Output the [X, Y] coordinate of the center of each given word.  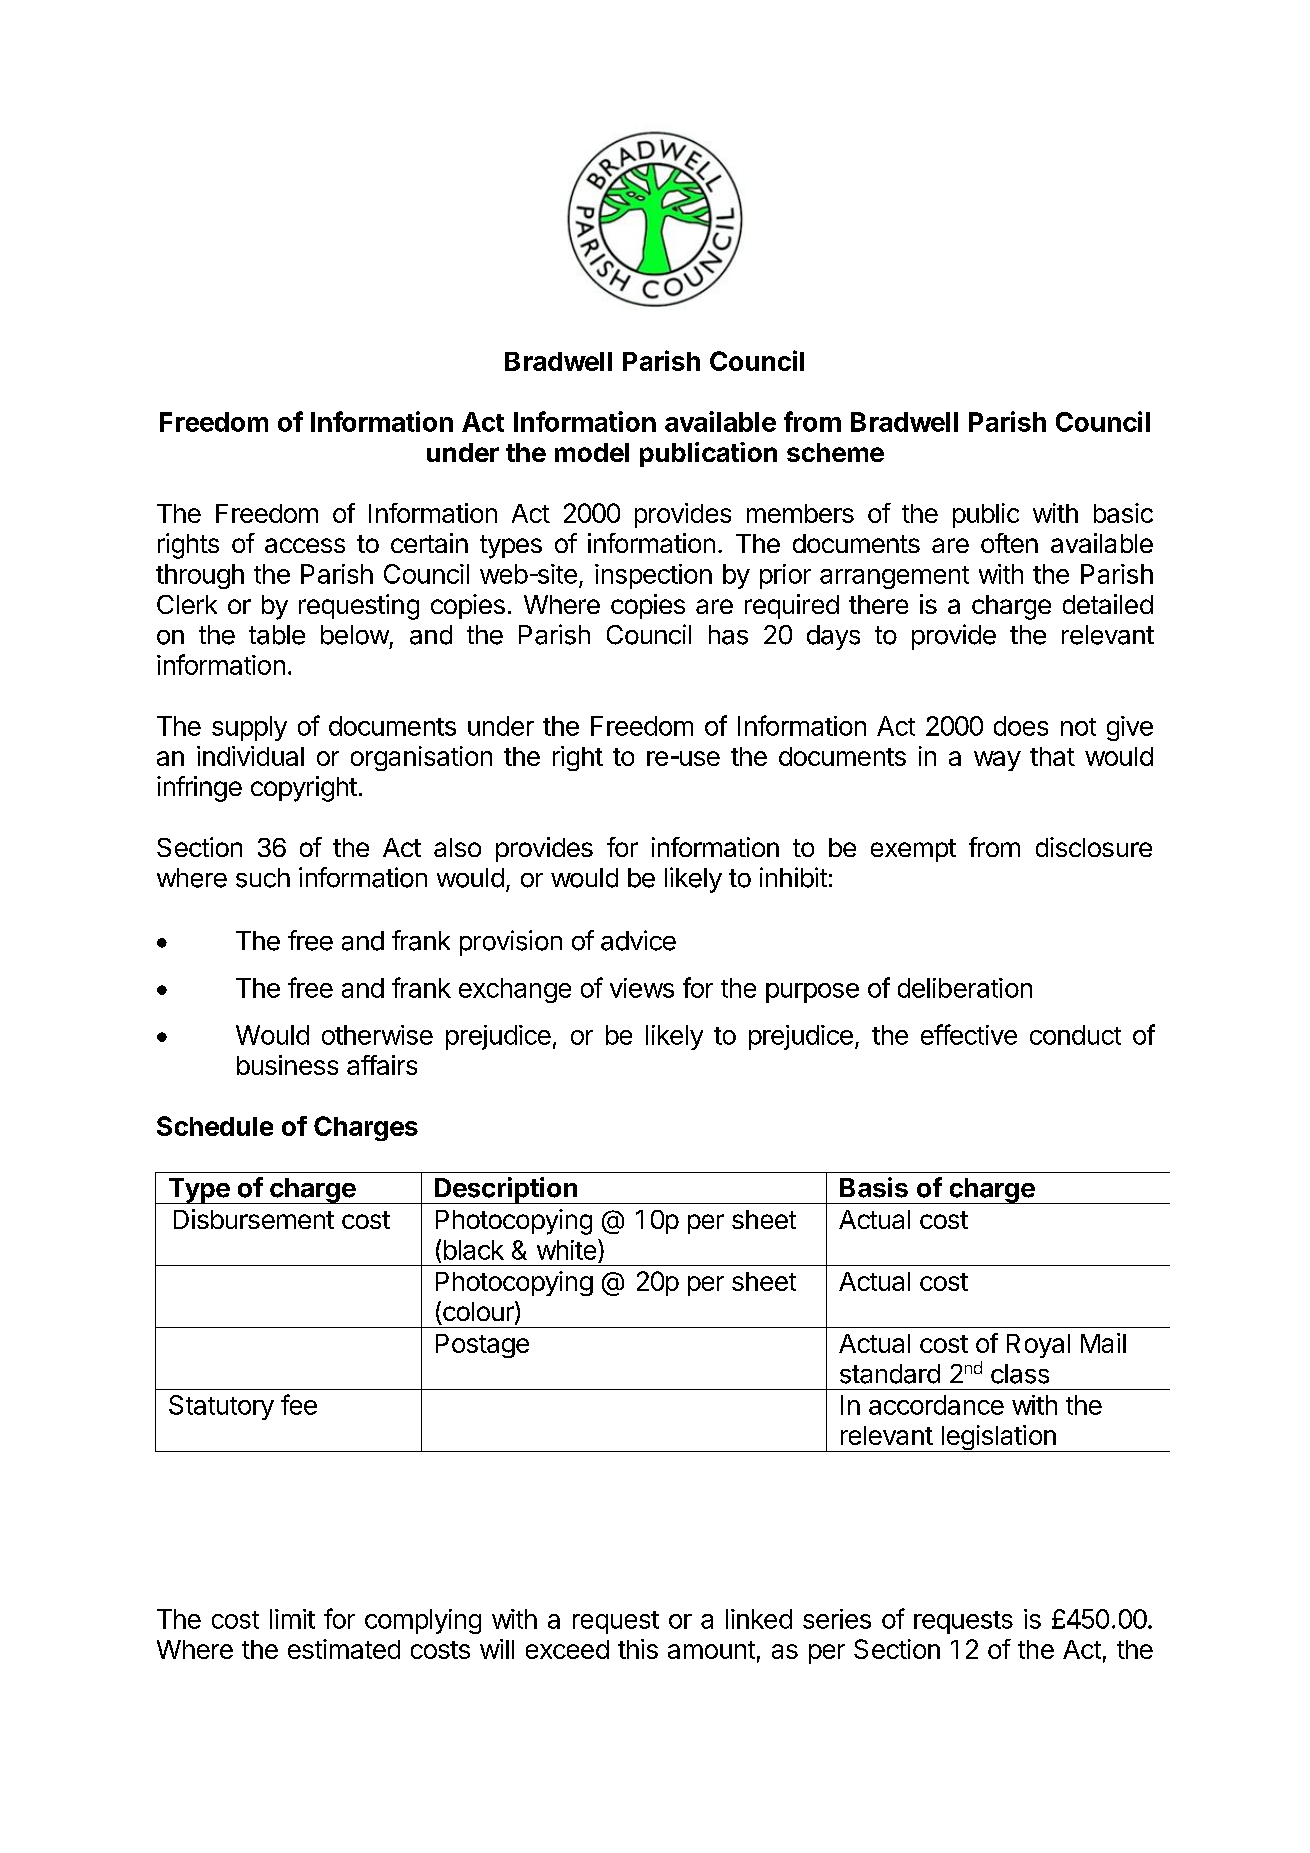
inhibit [793, 877]
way [997, 761]
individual [250, 756]
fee [299, 1404]
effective [969, 1034]
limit [292, 1619]
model [592, 452]
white [566, 1250]
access [305, 545]
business [287, 1065]
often [1009, 543]
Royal [1038, 1346]
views [642, 988]
